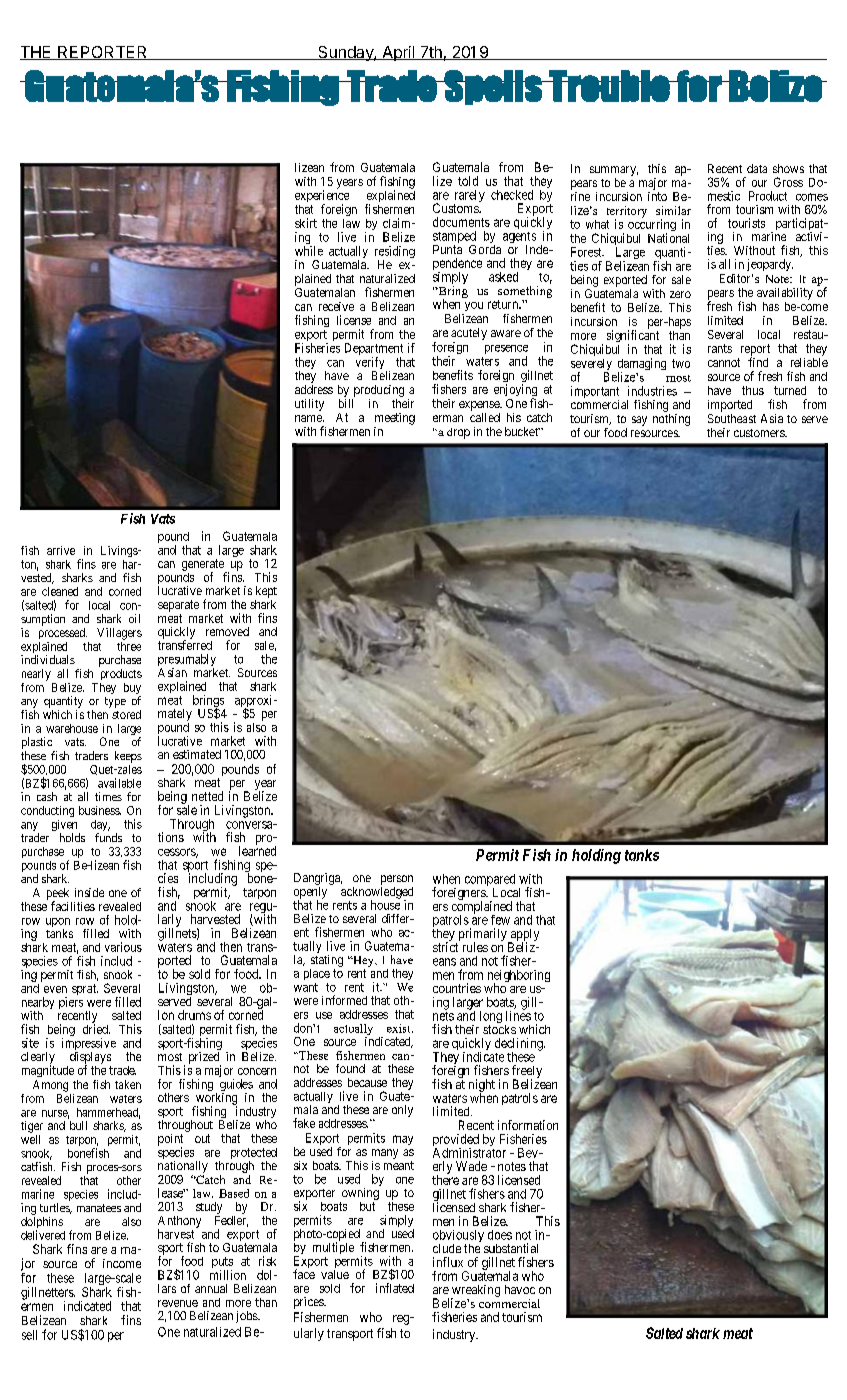 The image size is (847, 1400). Describe the element at coordinates (757, 168) in the screenshot. I see `data` at that location.
